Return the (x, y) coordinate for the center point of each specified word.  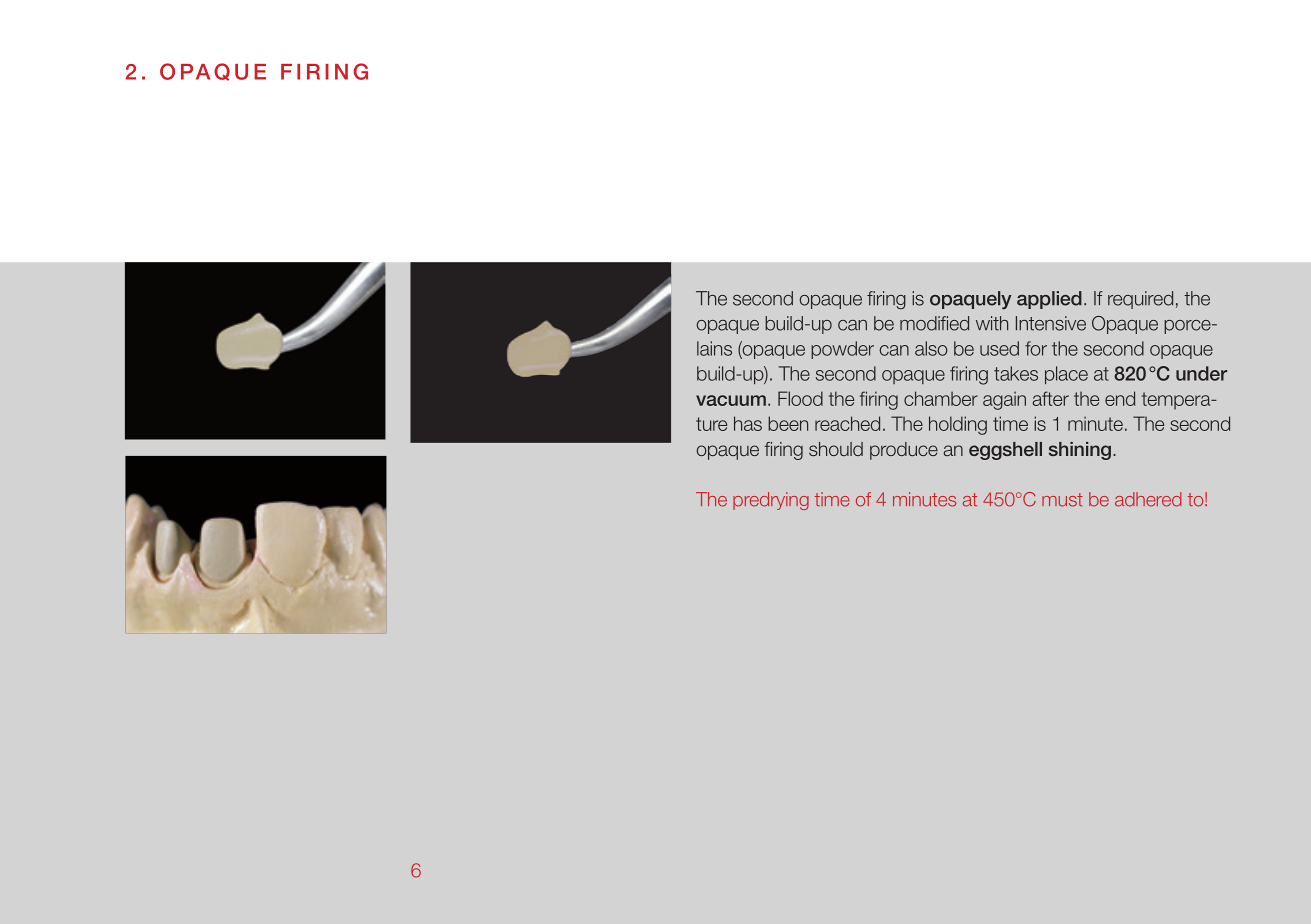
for (1036, 348)
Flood (800, 398)
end (1120, 398)
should (836, 449)
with (992, 323)
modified (934, 323)
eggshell (1005, 451)
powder (842, 350)
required (1140, 300)
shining (1080, 451)
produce (904, 451)
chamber (941, 398)
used (999, 348)
